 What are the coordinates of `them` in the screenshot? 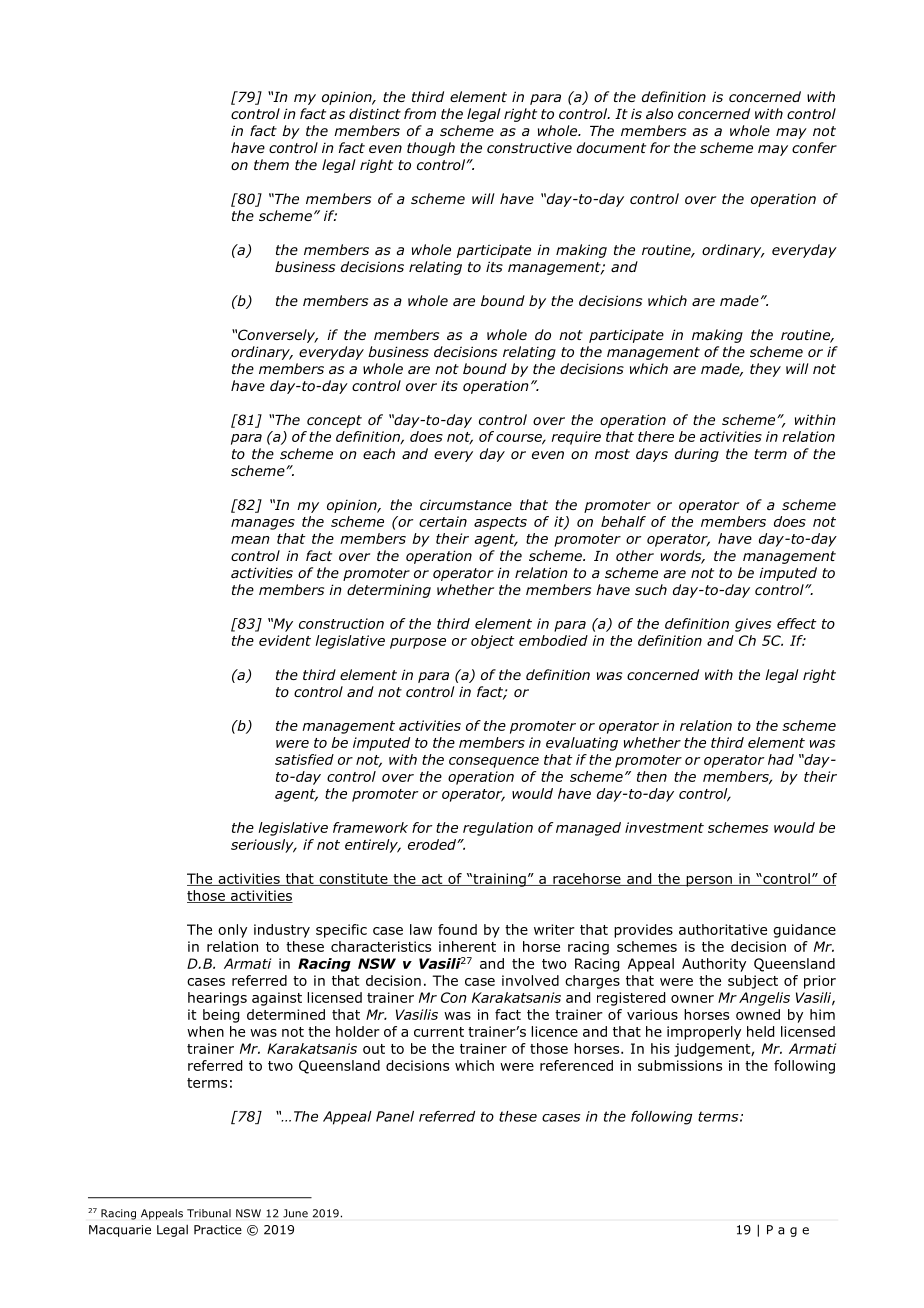 It's located at (271, 164).
